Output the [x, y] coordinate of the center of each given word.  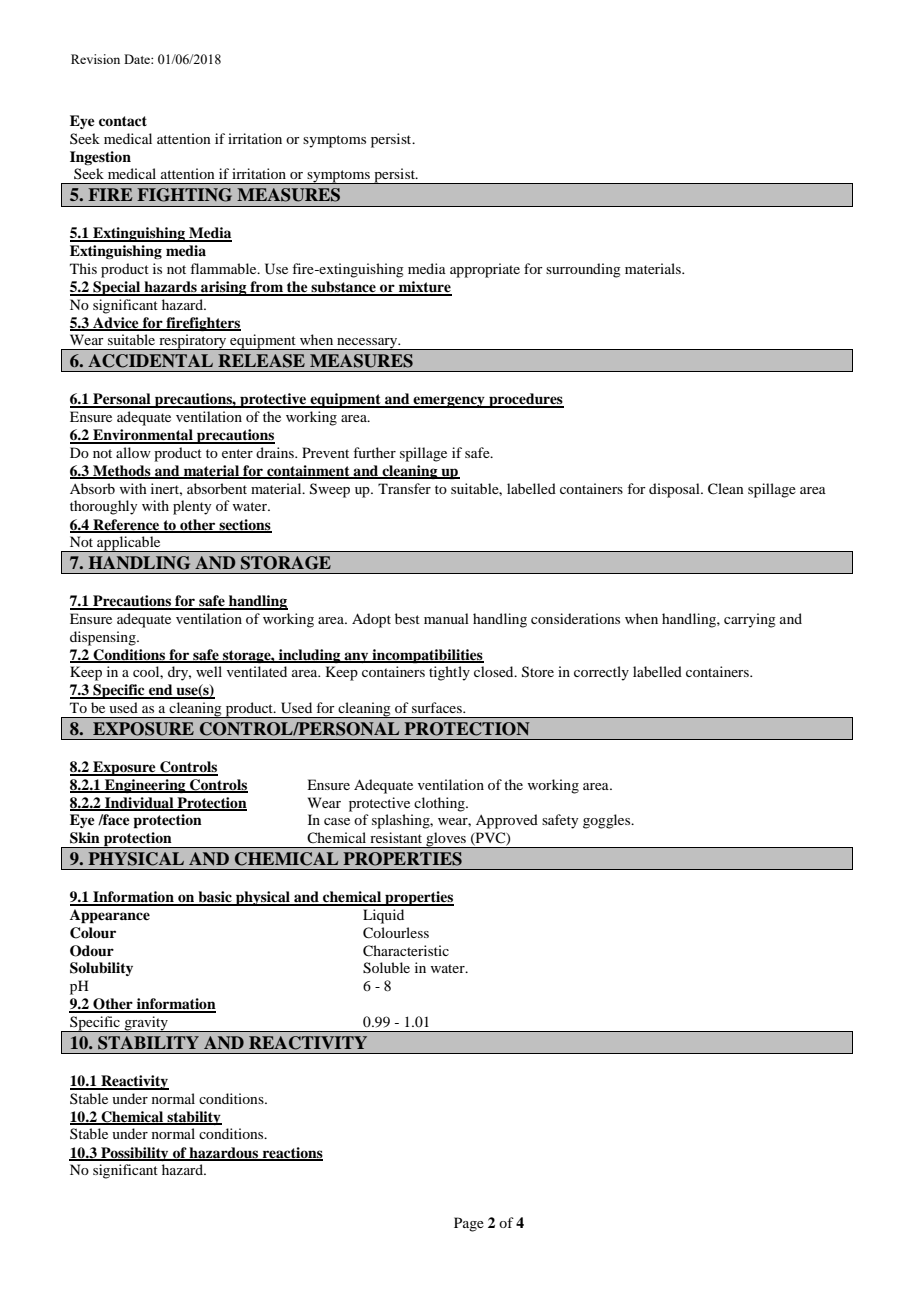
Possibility [135, 1154]
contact [123, 121]
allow [133, 452]
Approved [507, 821]
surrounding [583, 270]
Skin [85, 838]
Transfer [404, 488]
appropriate [485, 270]
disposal [675, 490]
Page [469, 1224]
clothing [440, 804]
